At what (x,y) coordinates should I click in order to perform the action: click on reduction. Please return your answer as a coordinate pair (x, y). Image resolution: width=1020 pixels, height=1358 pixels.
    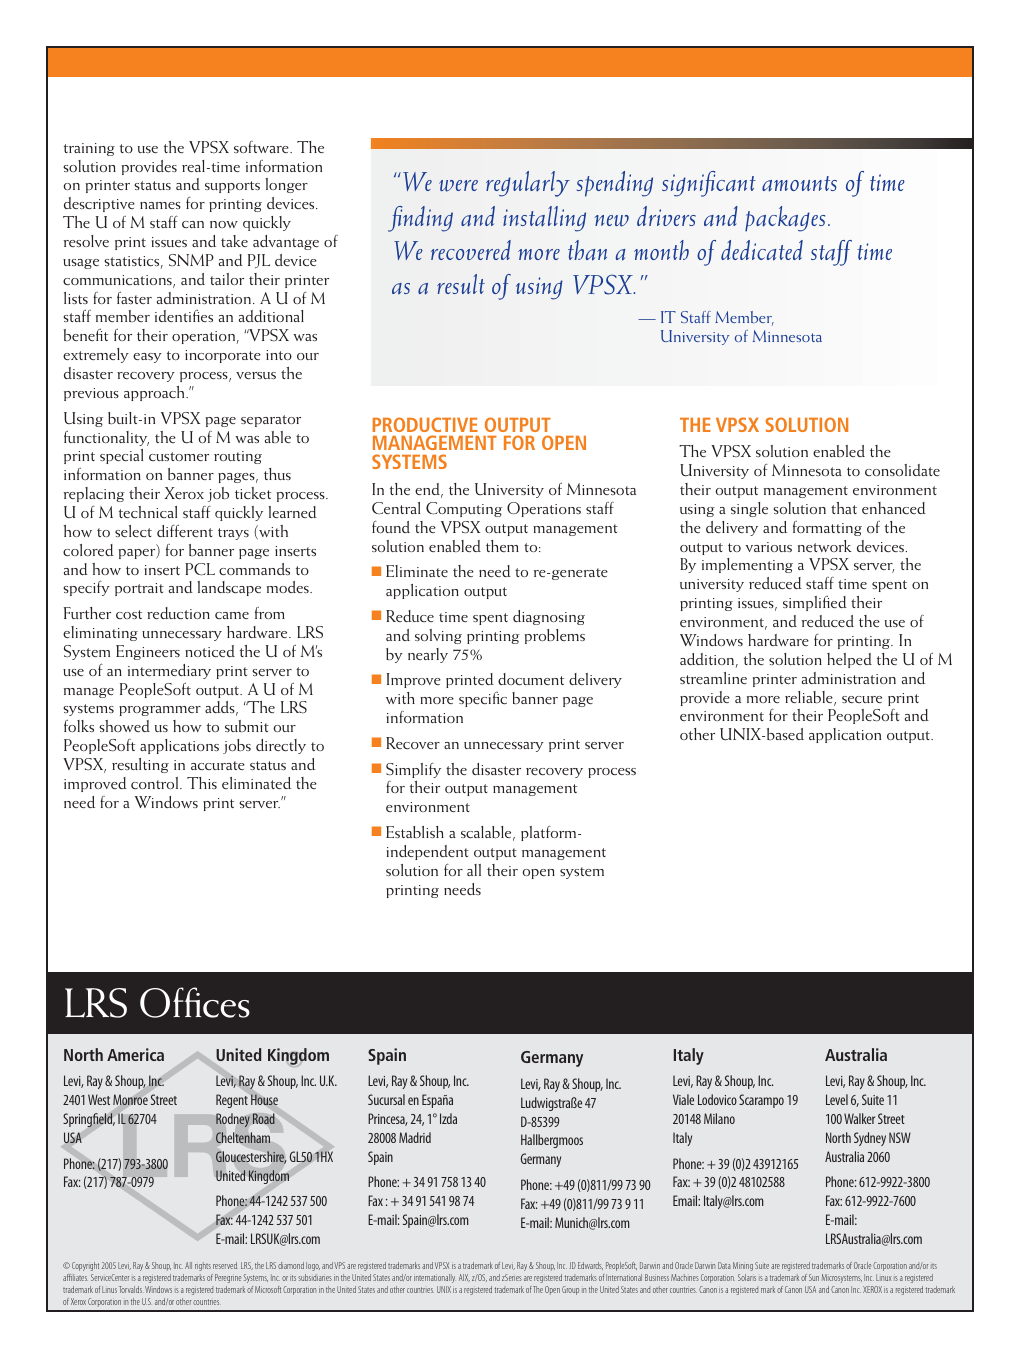
    Looking at the image, I should click on (178, 613).
